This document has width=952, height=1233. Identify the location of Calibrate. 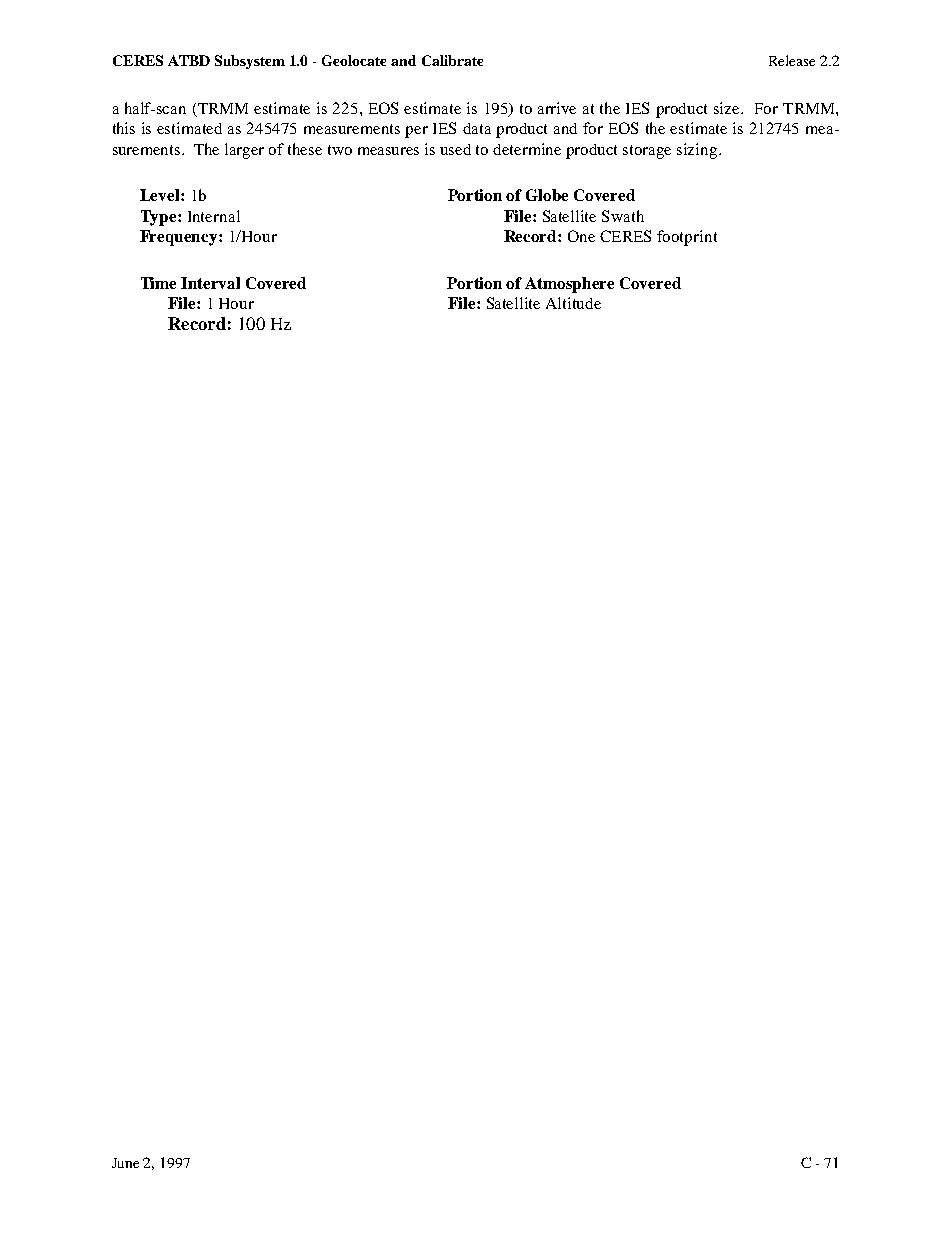
(452, 60).
